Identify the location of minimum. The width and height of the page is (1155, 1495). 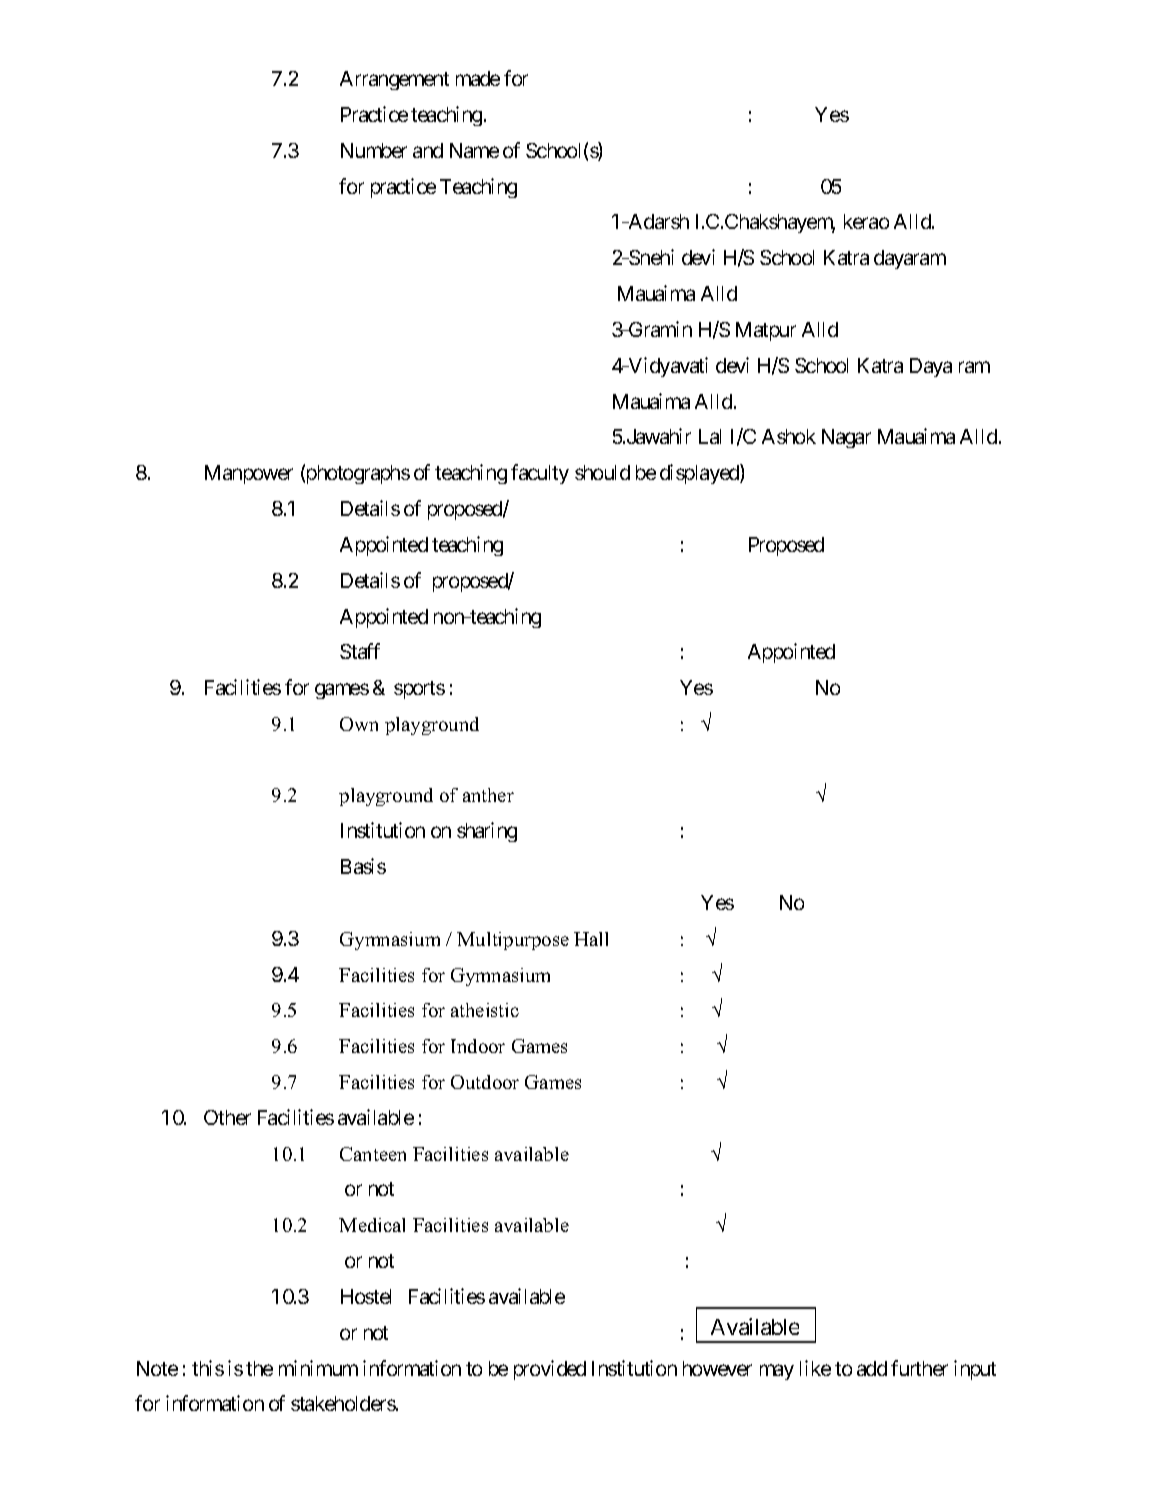
(318, 1368).
